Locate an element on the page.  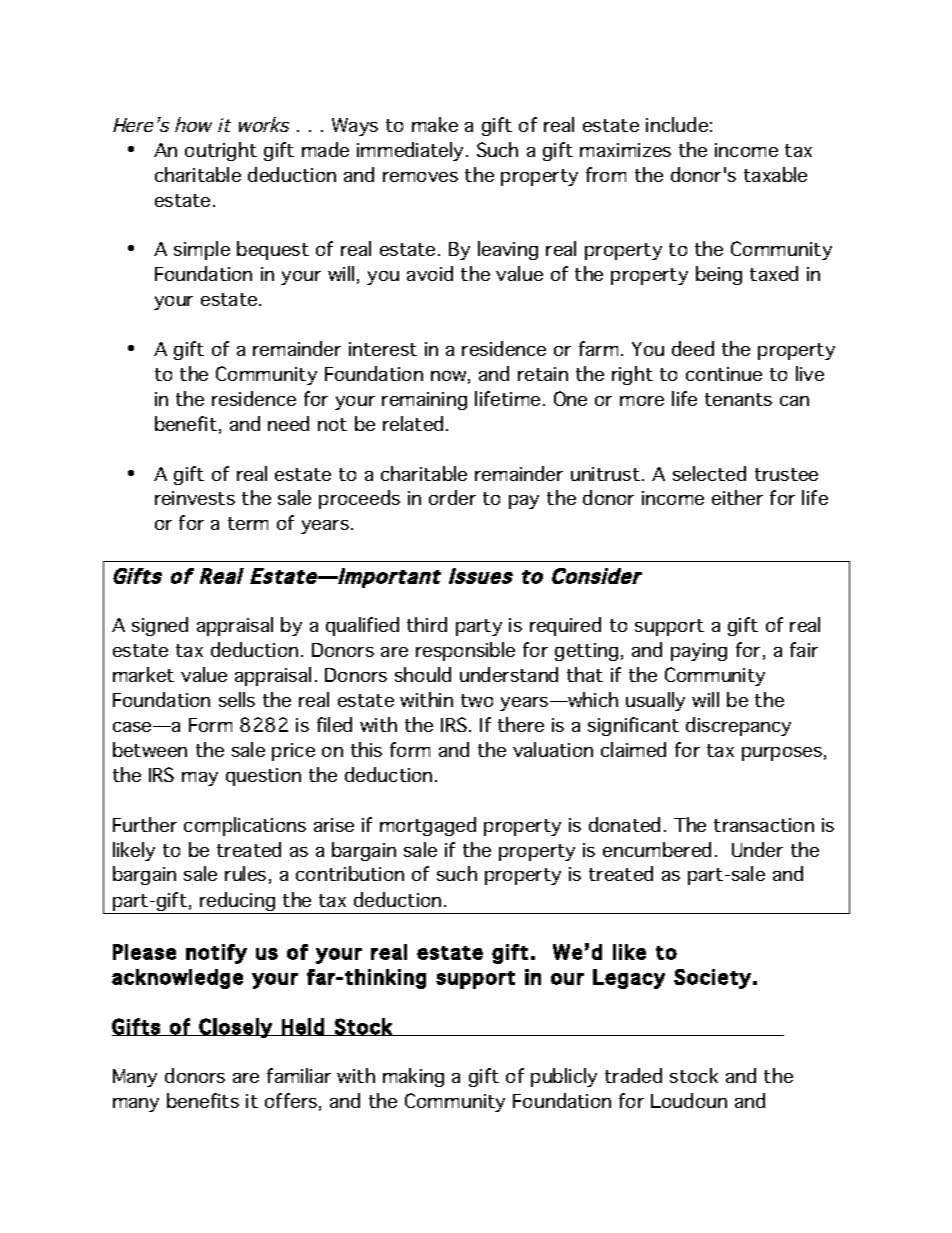
made is located at coordinates (325, 149).
